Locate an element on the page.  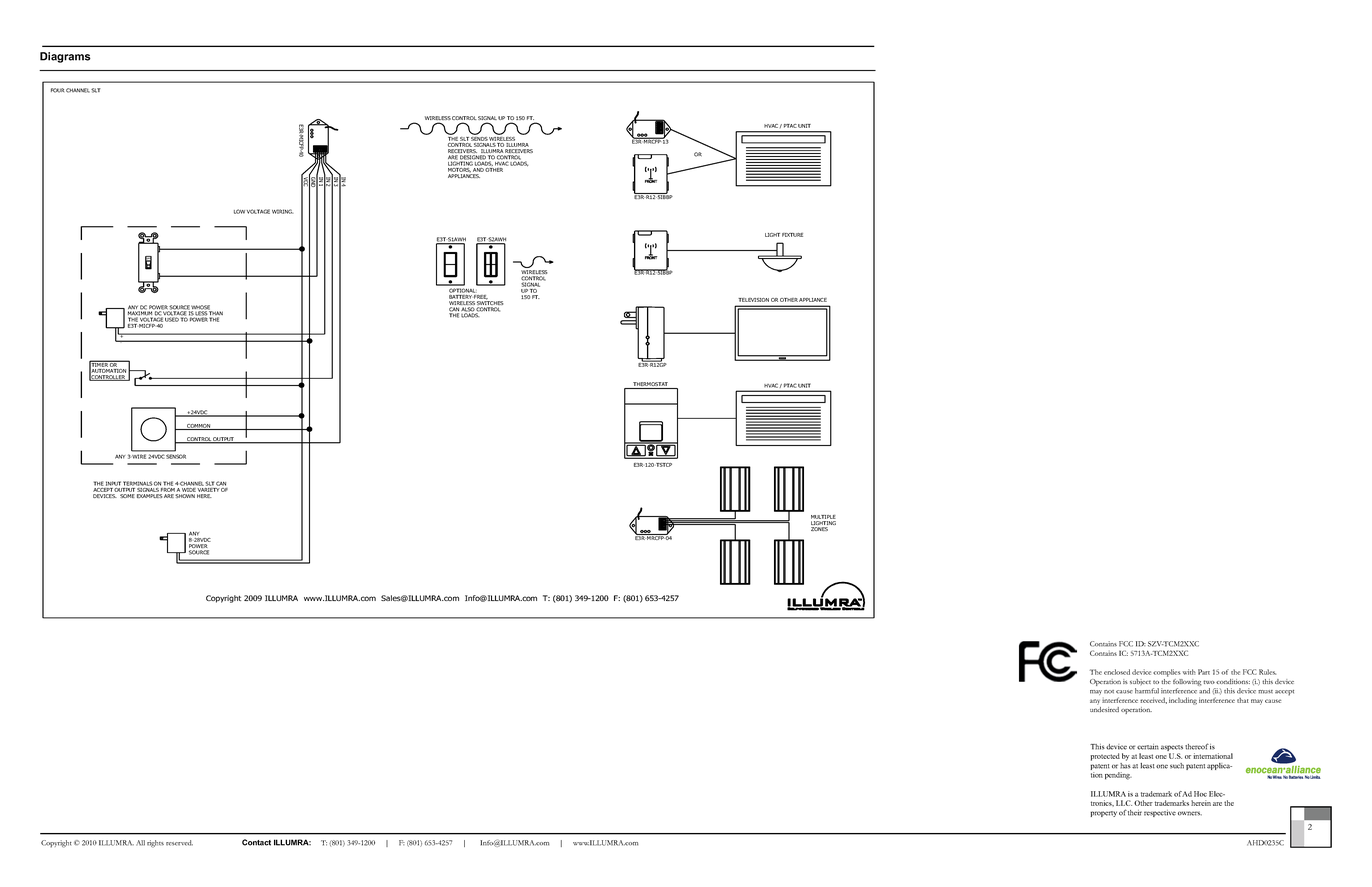
not is located at coordinates (1109, 692).
